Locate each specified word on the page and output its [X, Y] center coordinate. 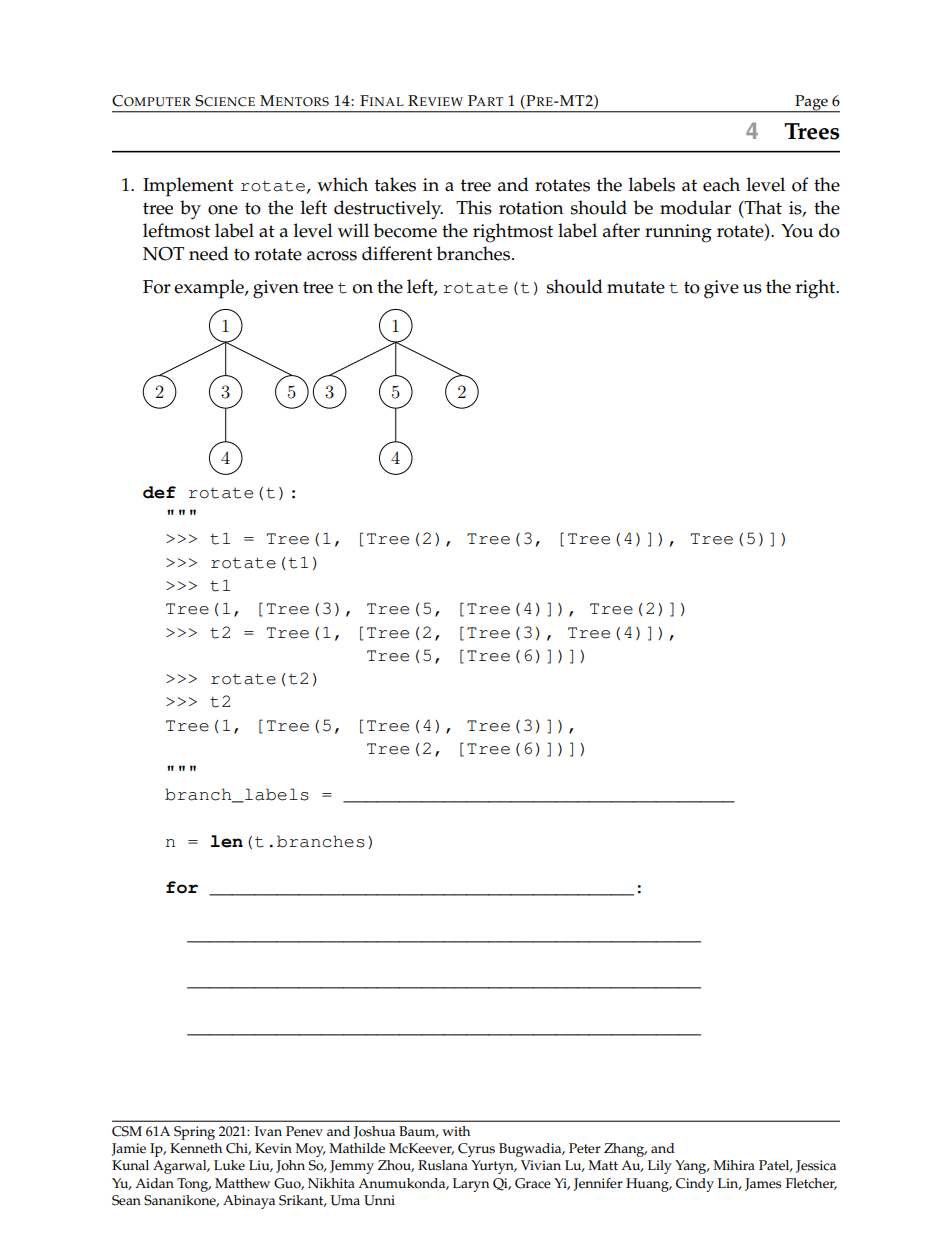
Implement [188, 187]
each [721, 184]
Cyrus [476, 1150]
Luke [229, 1165]
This [474, 207]
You [797, 231]
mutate [636, 287]
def [159, 492]
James [763, 1184]
